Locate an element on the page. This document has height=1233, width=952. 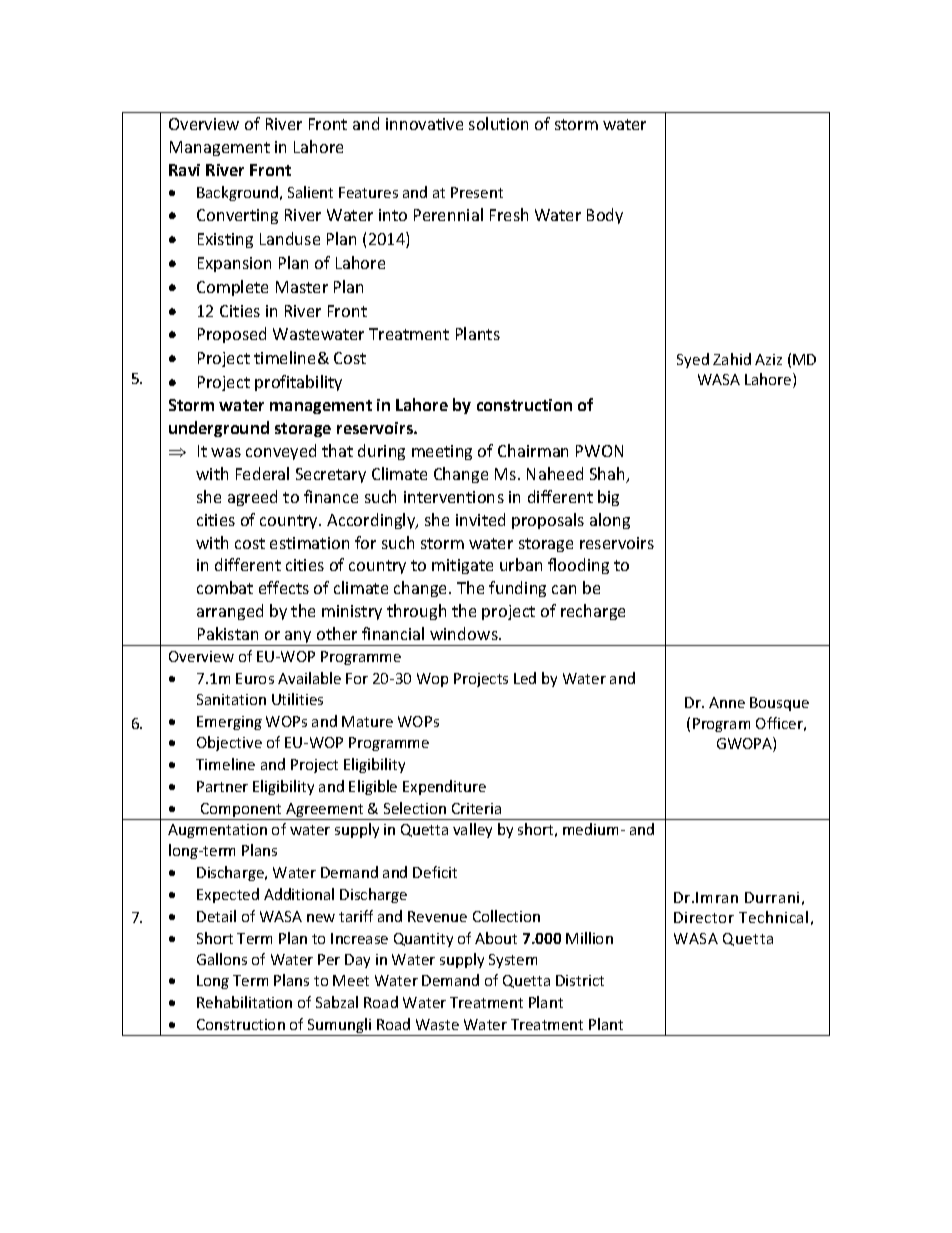
System is located at coordinates (513, 961).
